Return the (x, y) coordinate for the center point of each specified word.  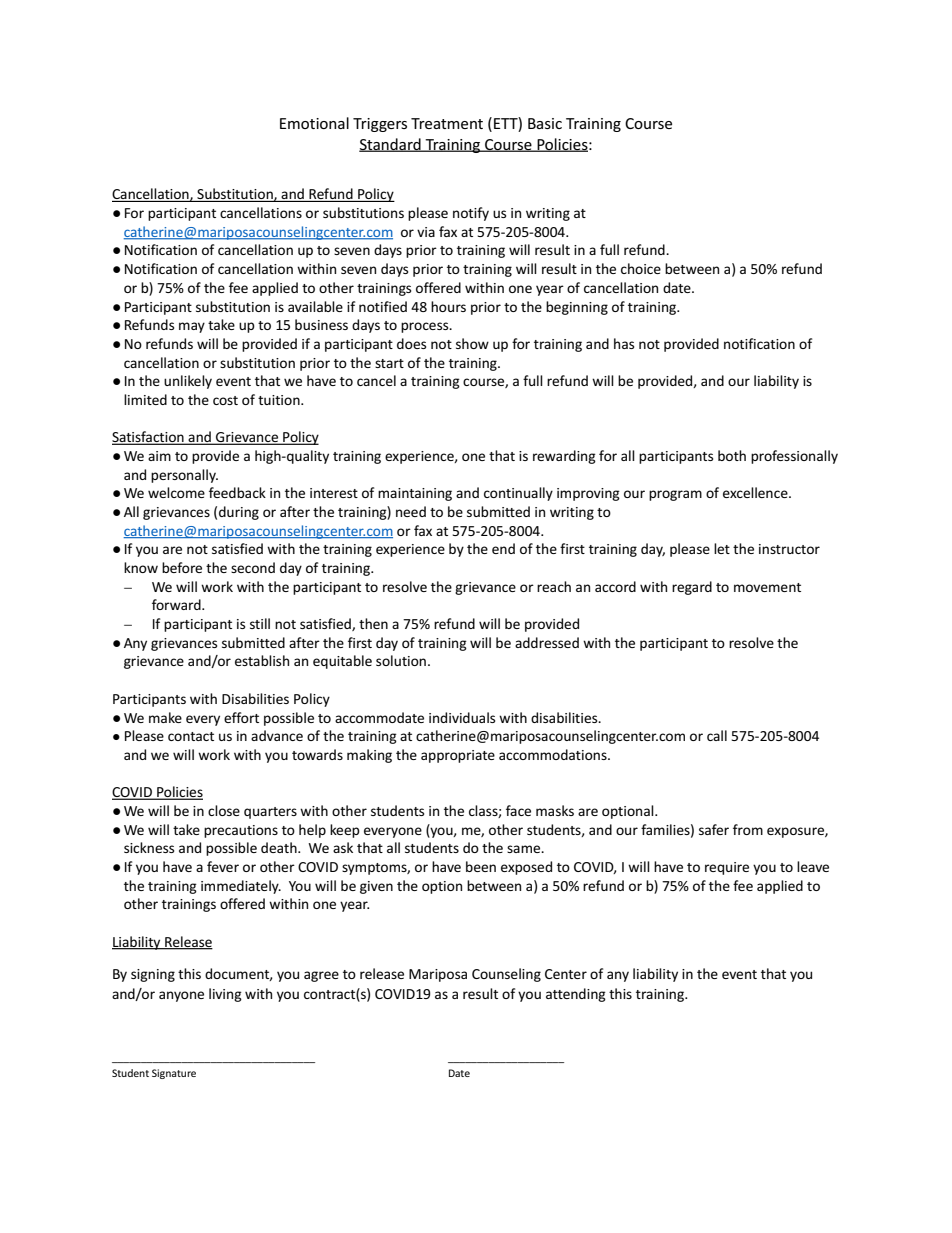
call (717, 735)
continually (518, 494)
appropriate (458, 756)
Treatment (447, 123)
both (732, 455)
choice (641, 268)
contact (191, 736)
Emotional (314, 123)
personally (184, 476)
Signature (174, 1074)
